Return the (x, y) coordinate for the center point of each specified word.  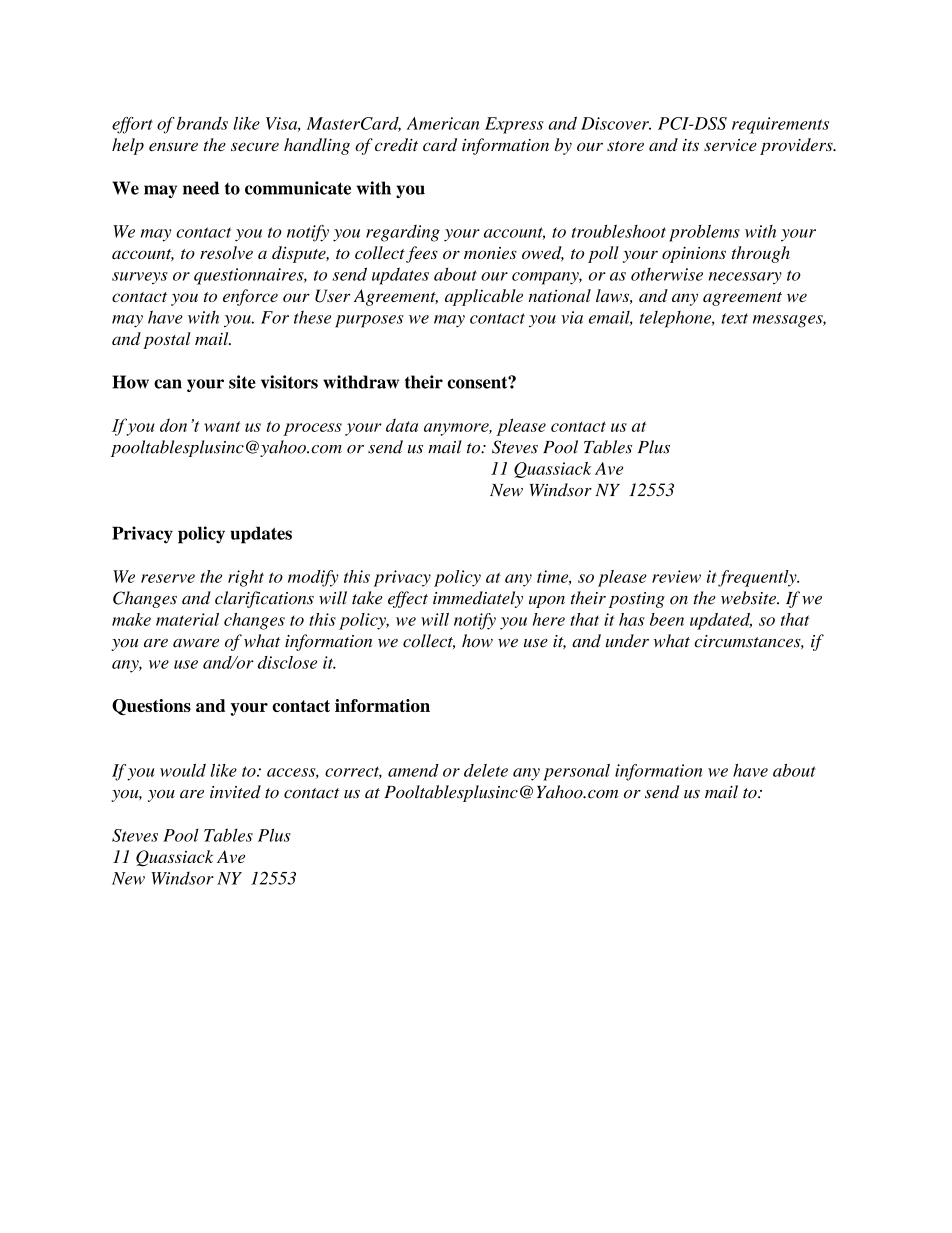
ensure (173, 146)
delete (486, 770)
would (183, 770)
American (443, 123)
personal (576, 772)
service (730, 145)
